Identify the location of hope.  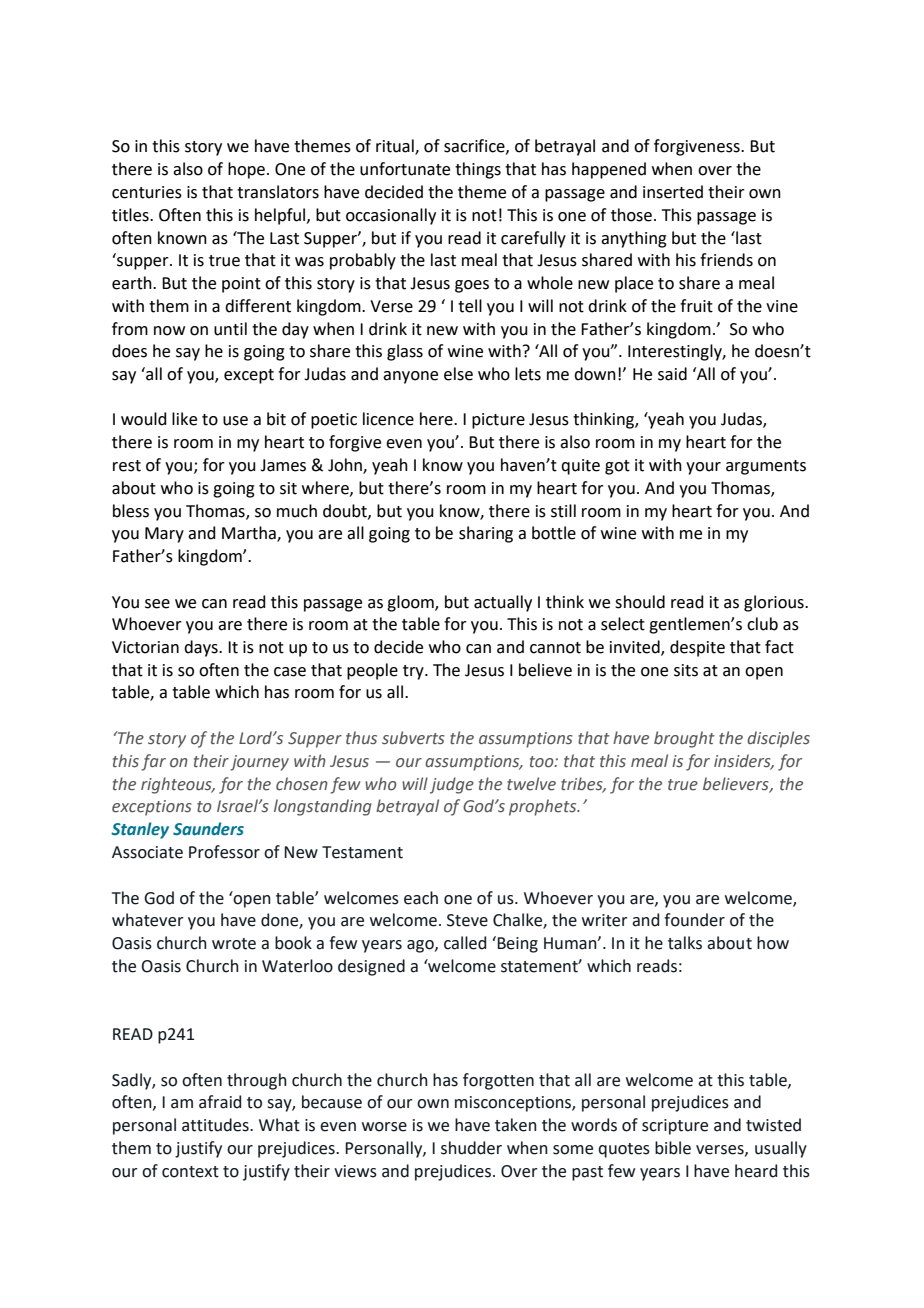
(246, 170).
